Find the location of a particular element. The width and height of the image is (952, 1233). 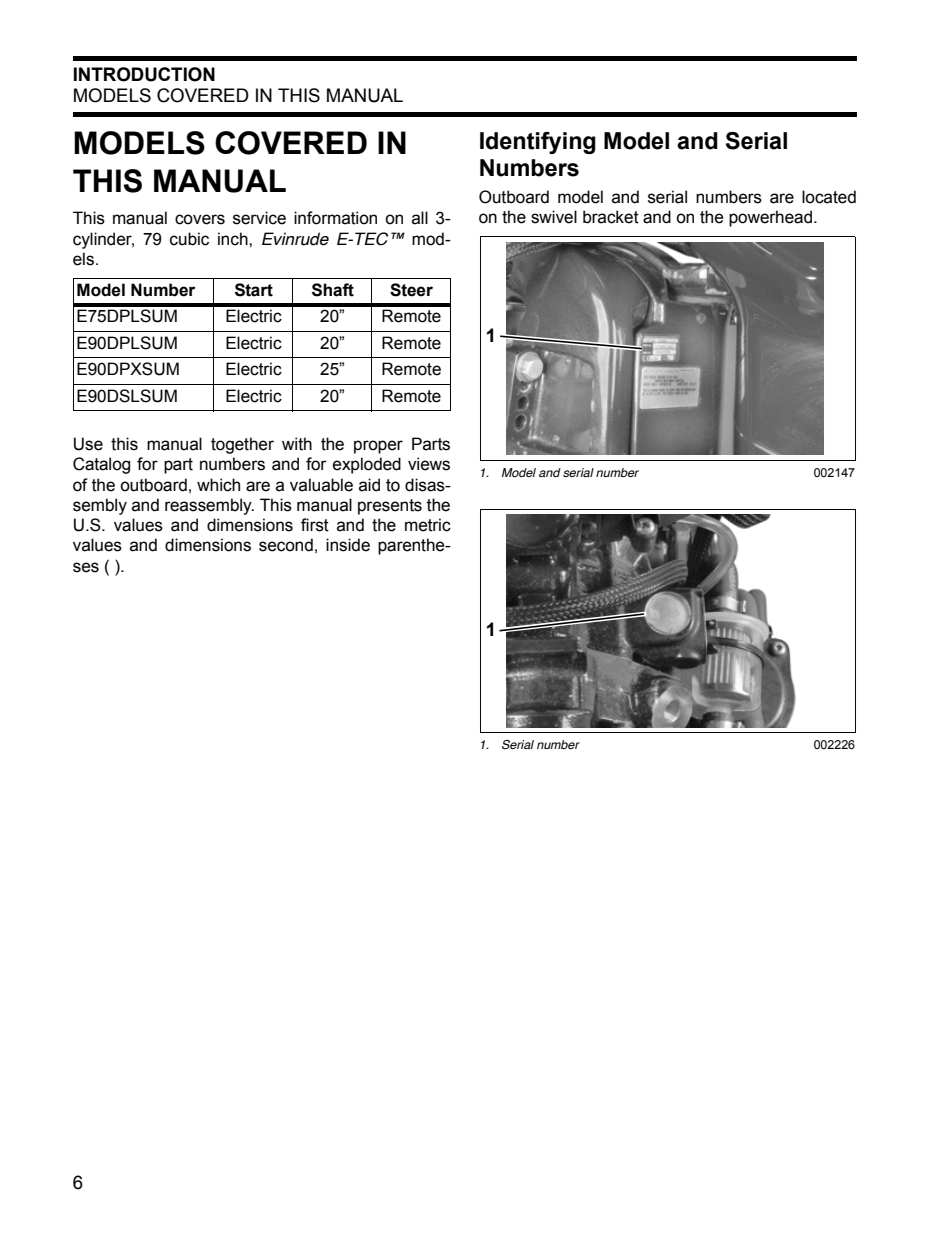

Identifying is located at coordinates (538, 143).
